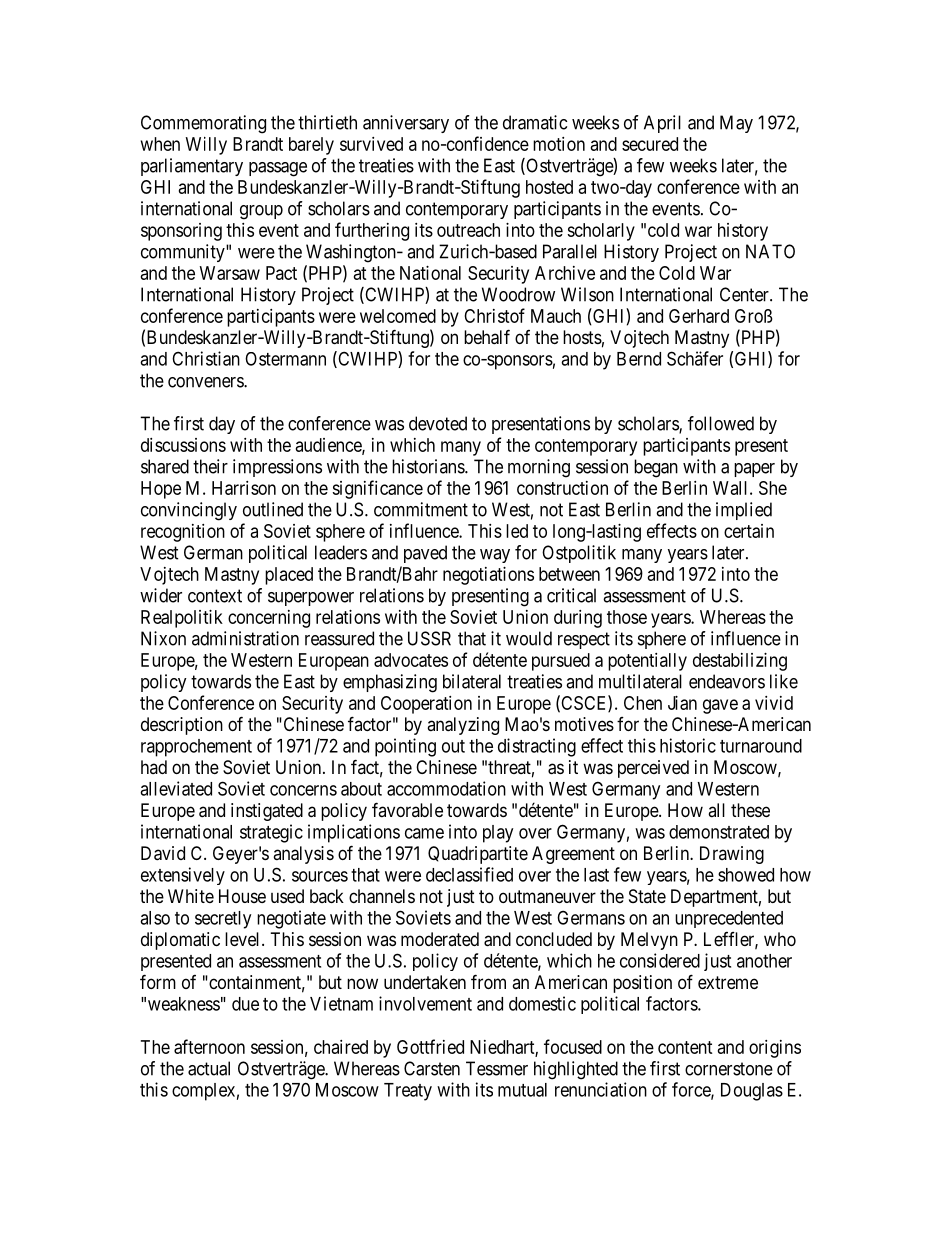 This image has width=952, height=1233. I want to click on historic, so click(688, 745).
